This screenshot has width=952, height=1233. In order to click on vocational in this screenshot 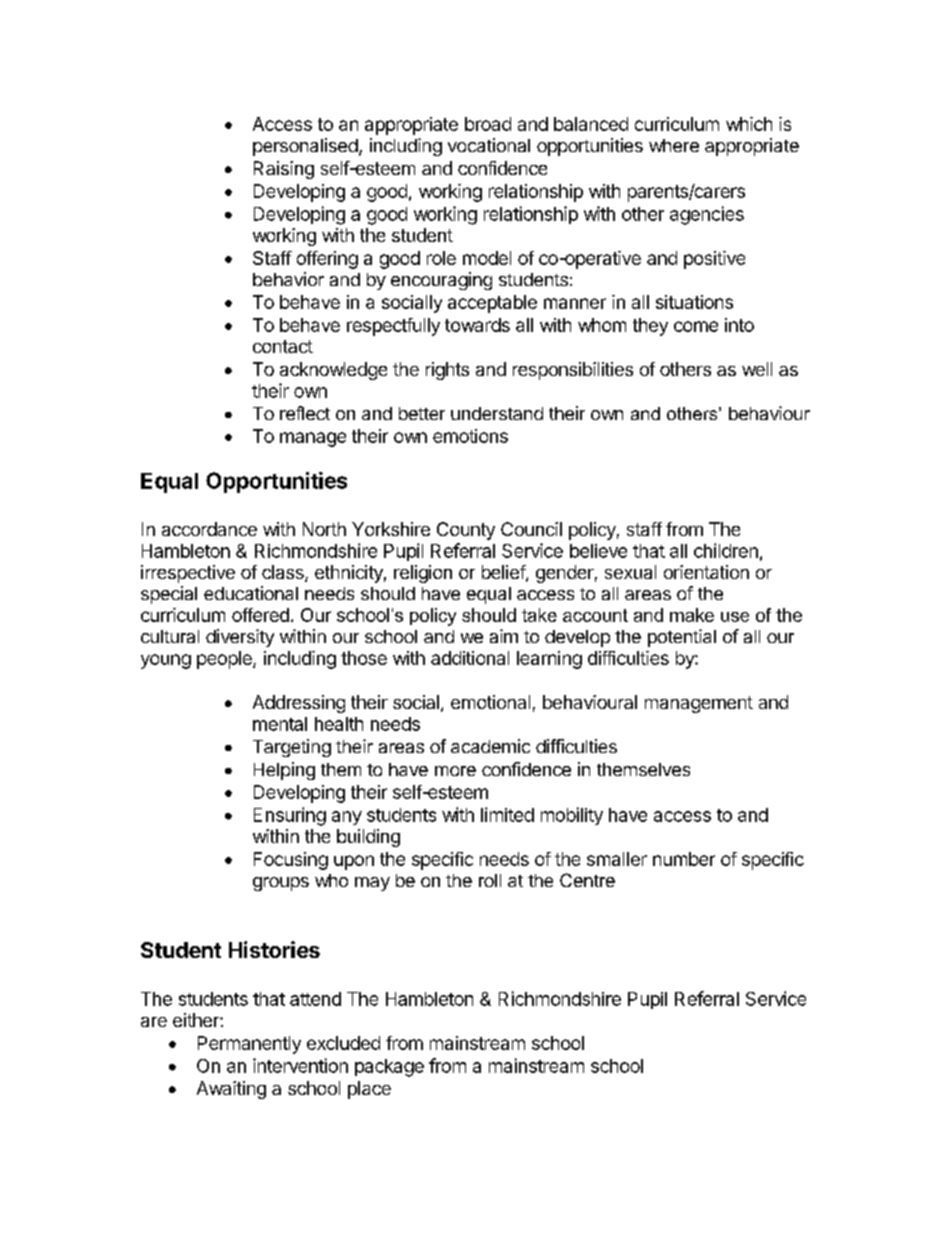, I will do `click(489, 145)`.
